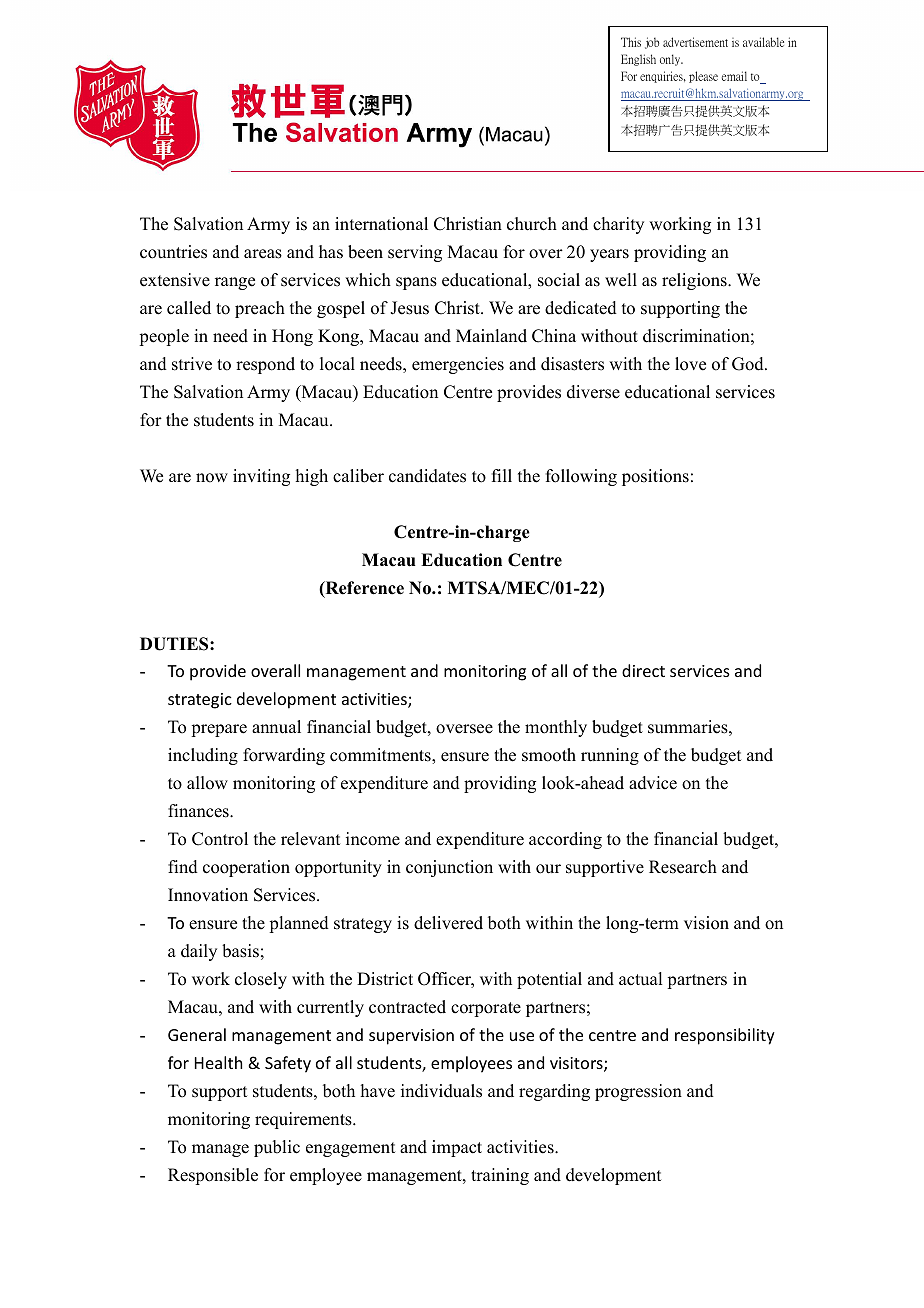 The height and width of the document is (1308, 924). Describe the element at coordinates (175, 644) in the document. I see `DUTIES` at that location.
